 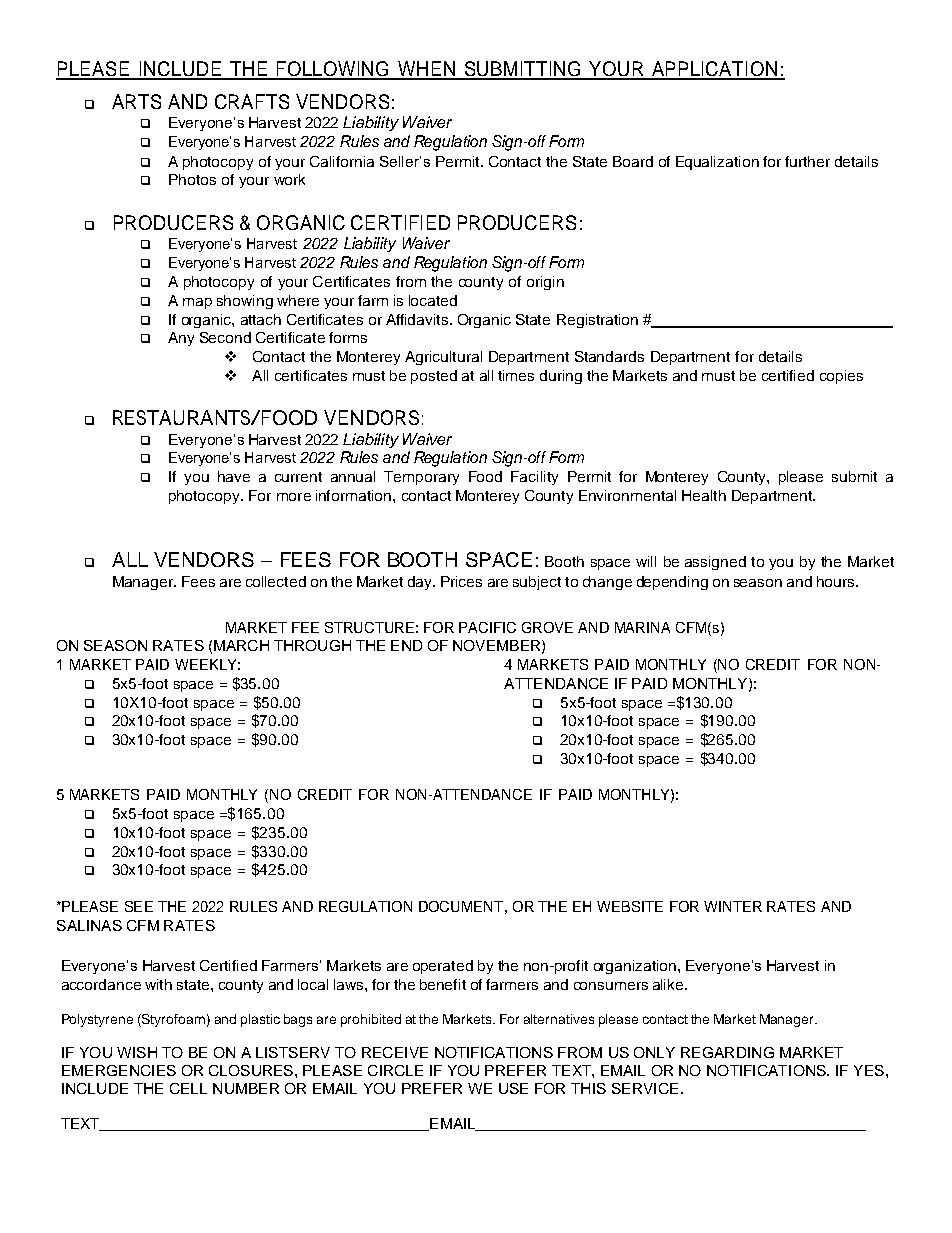 I want to click on APPLICATION, so click(x=714, y=70).
